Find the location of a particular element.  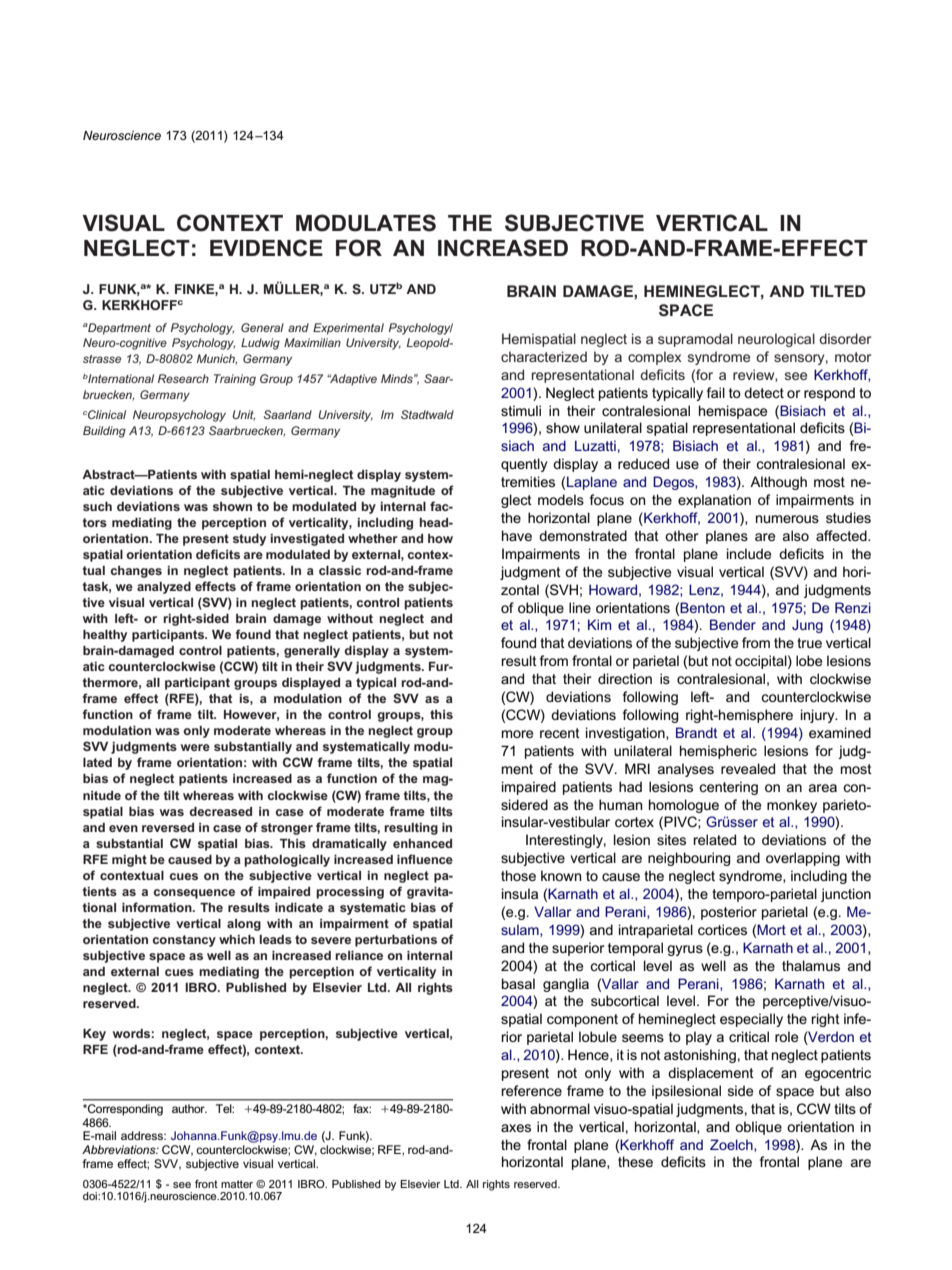

EVIDENCE is located at coordinates (266, 248).
